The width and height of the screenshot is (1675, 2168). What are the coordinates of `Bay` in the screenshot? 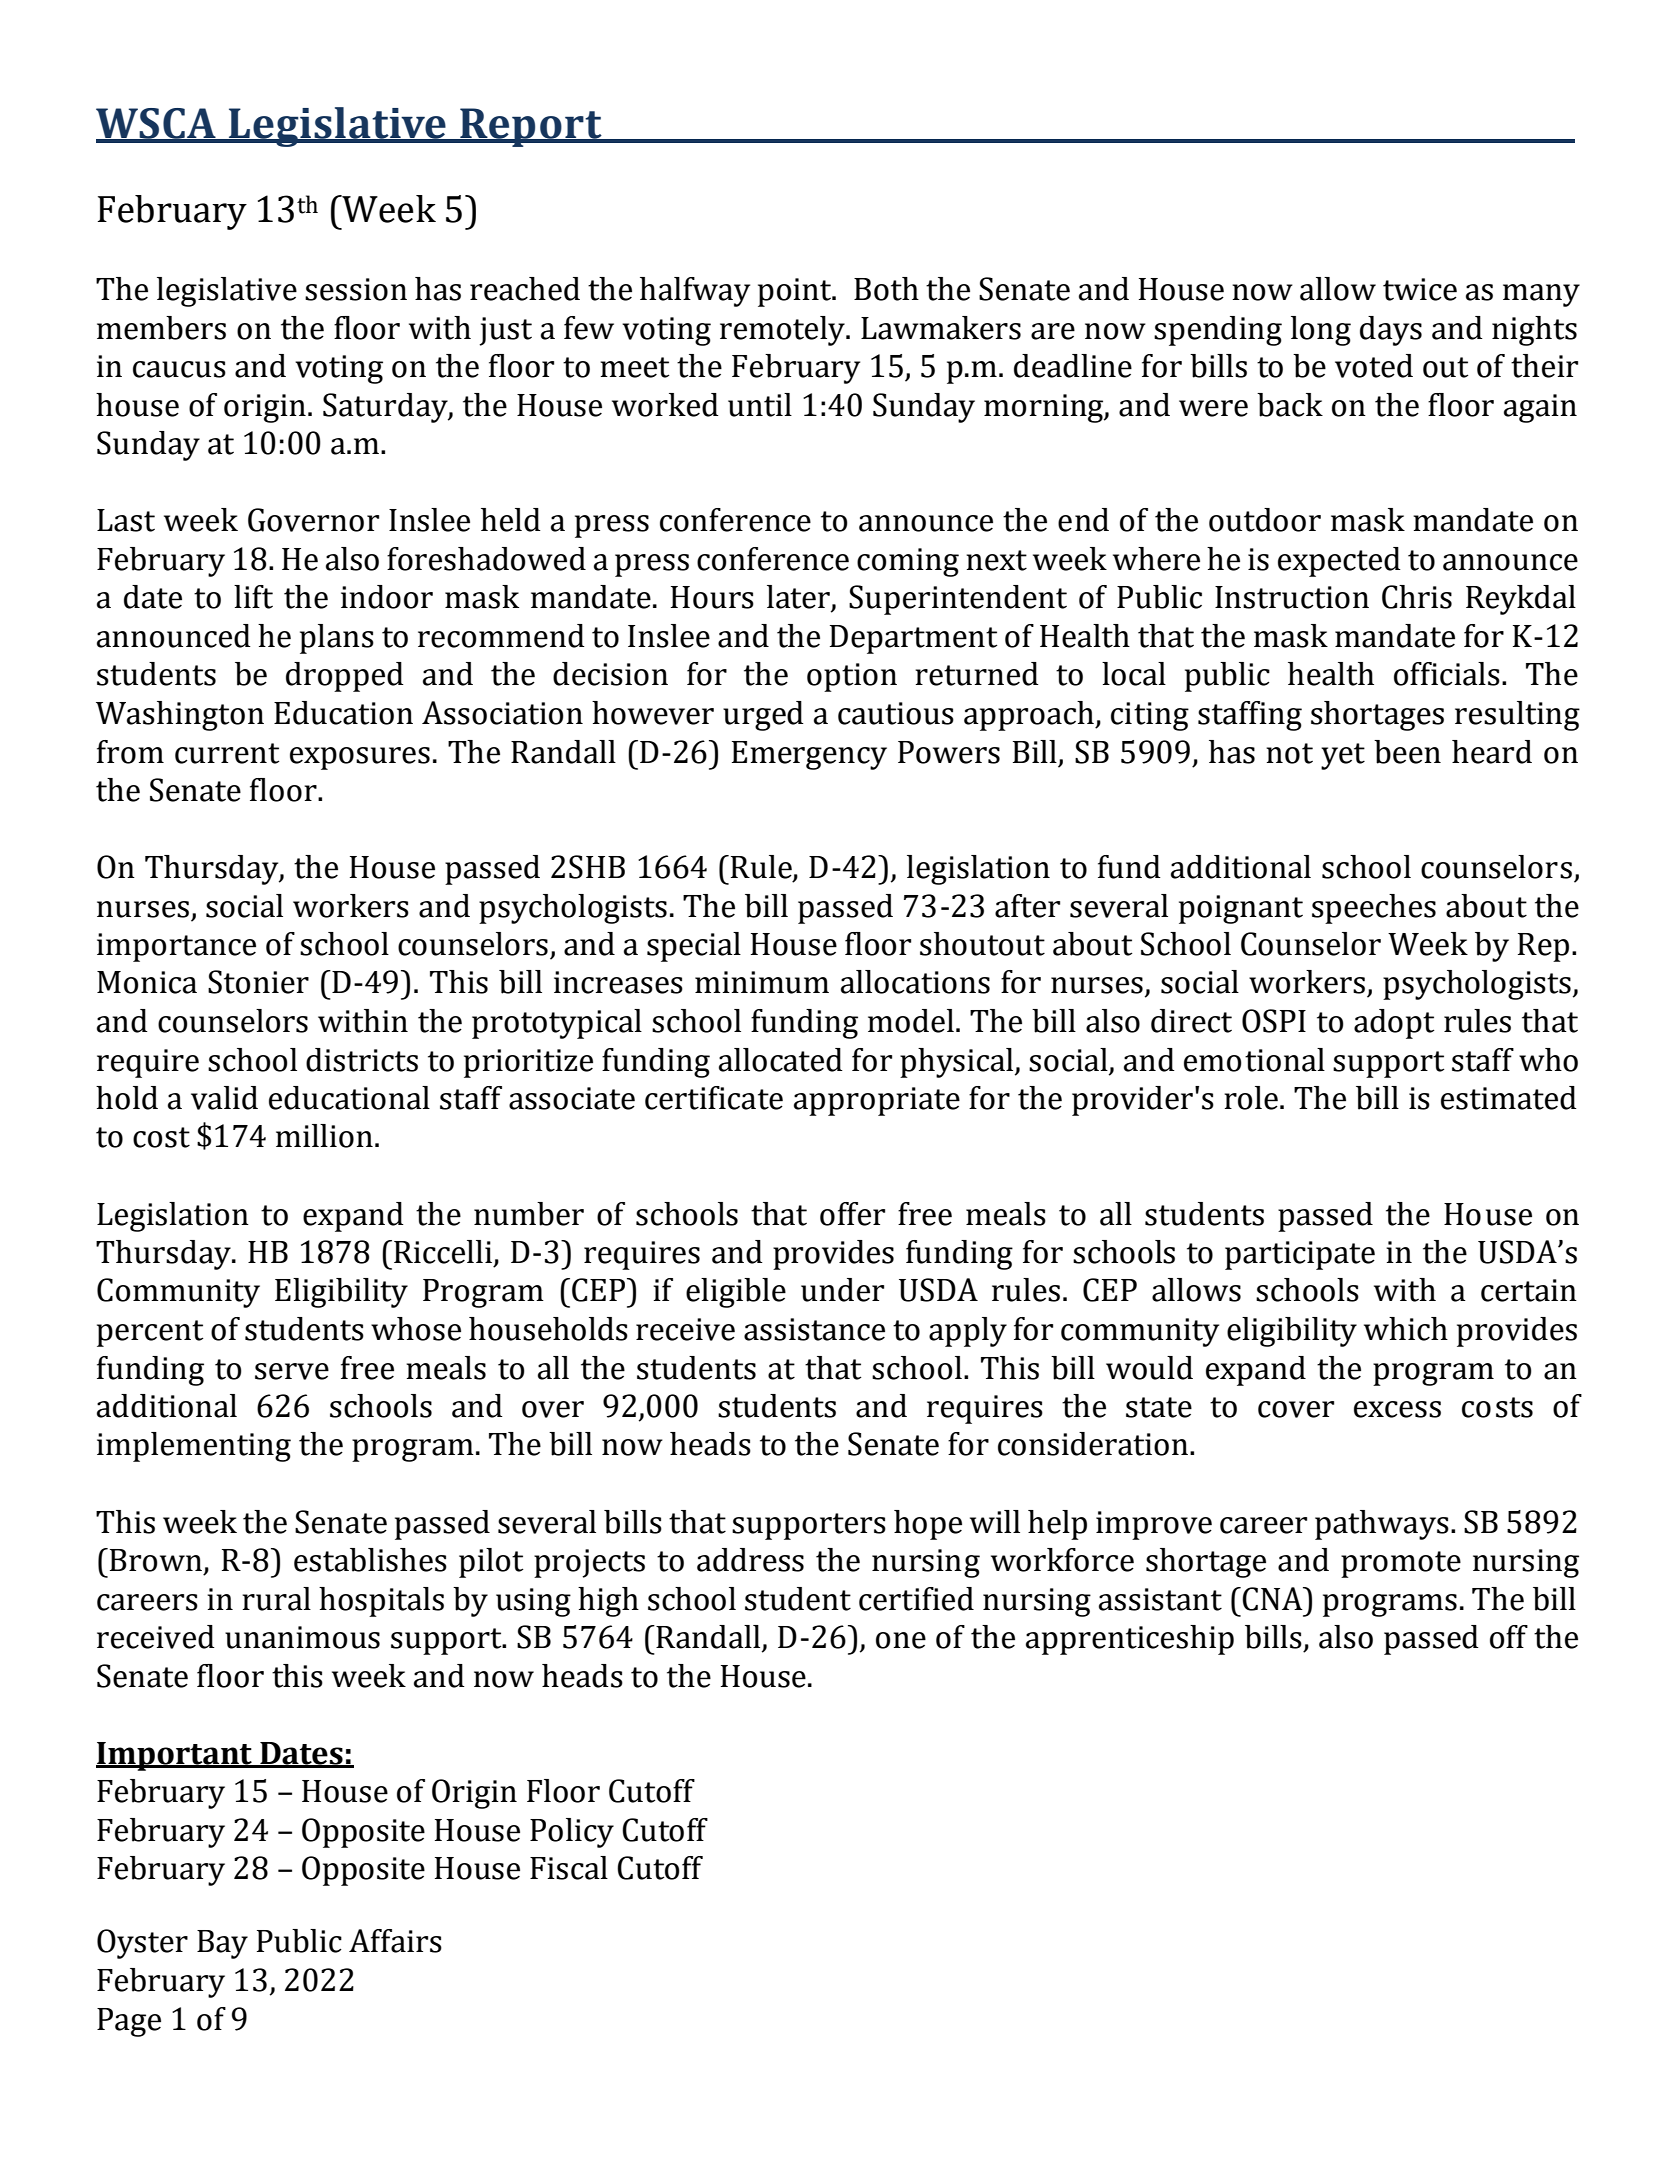 It's located at (222, 1944).
